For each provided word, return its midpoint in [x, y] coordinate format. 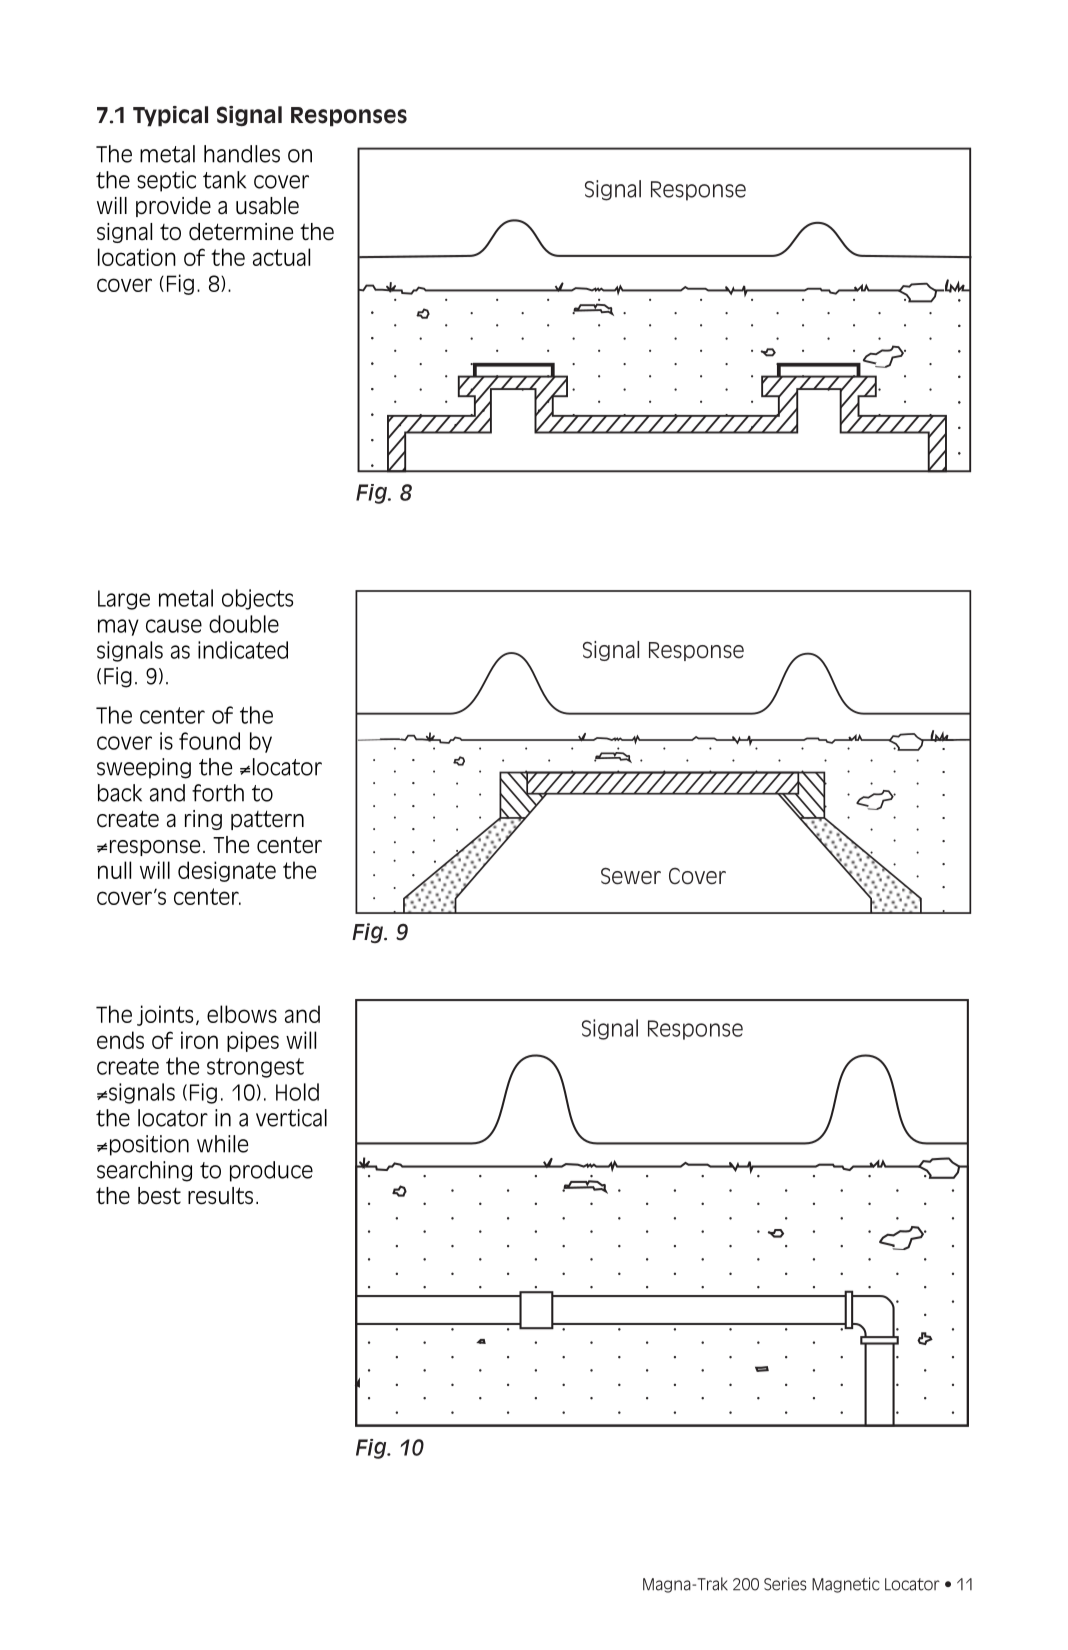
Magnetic [845, 1585]
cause [174, 626]
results [220, 1196]
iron [199, 1040]
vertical [291, 1118]
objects [257, 599]
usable [267, 206]
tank [224, 180]
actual [281, 257]
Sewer [631, 876]
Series [785, 1584]
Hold [297, 1092]
